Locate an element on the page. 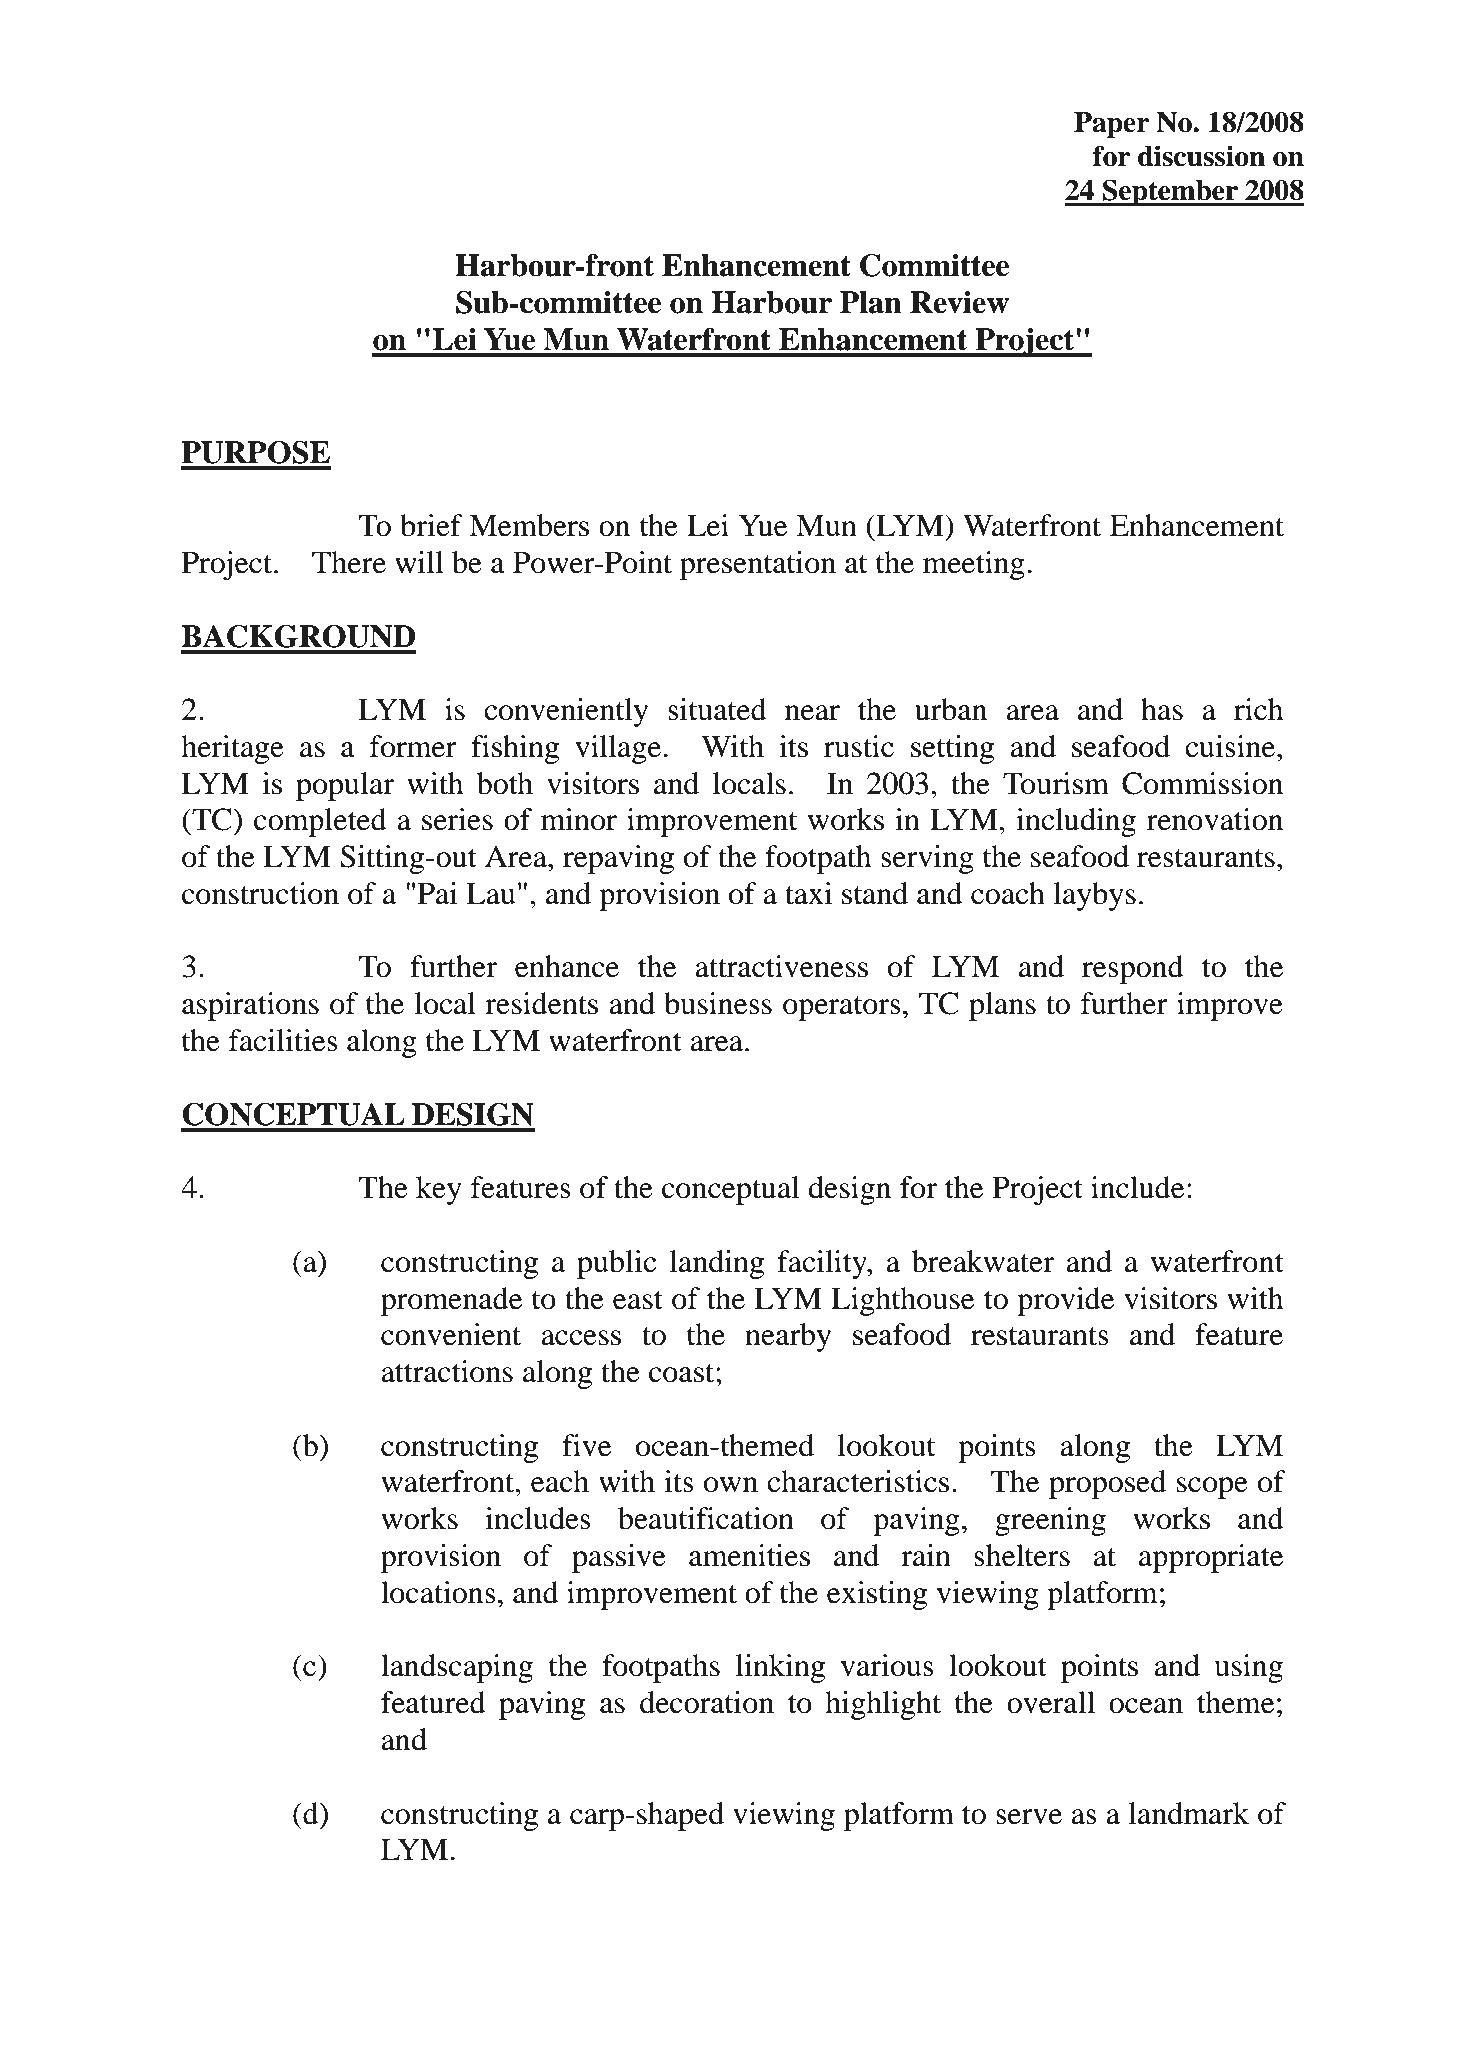 This image has width=1465, height=2072. Review is located at coordinates (959, 302).
